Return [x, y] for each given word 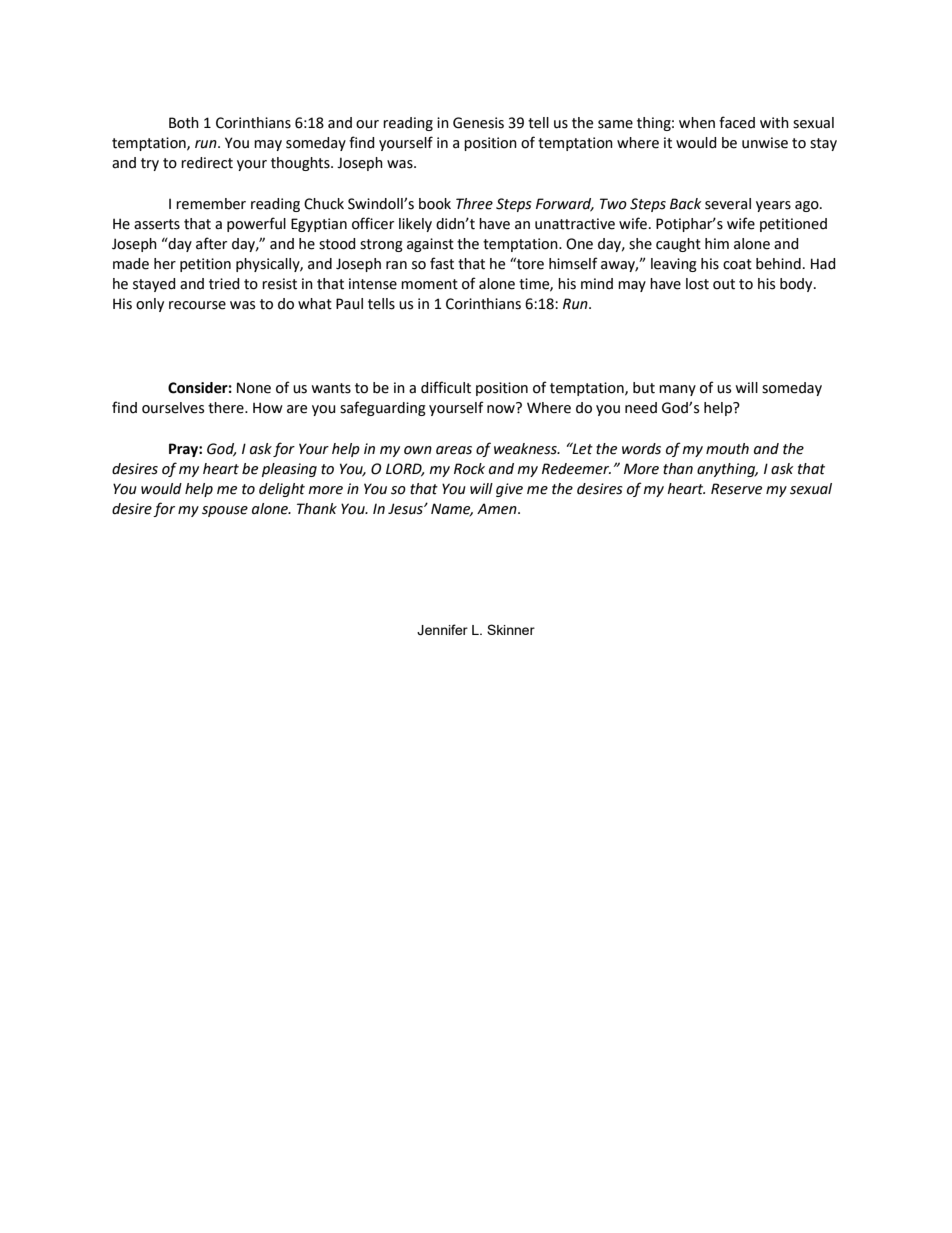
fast [442, 263]
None [254, 388]
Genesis [478, 123]
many [677, 390]
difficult [446, 387]
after [211, 243]
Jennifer [442, 630]
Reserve [736, 489]
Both [184, 123]
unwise [765, 143]
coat [737, 264]
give [509, 490]
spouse [225, 511]
